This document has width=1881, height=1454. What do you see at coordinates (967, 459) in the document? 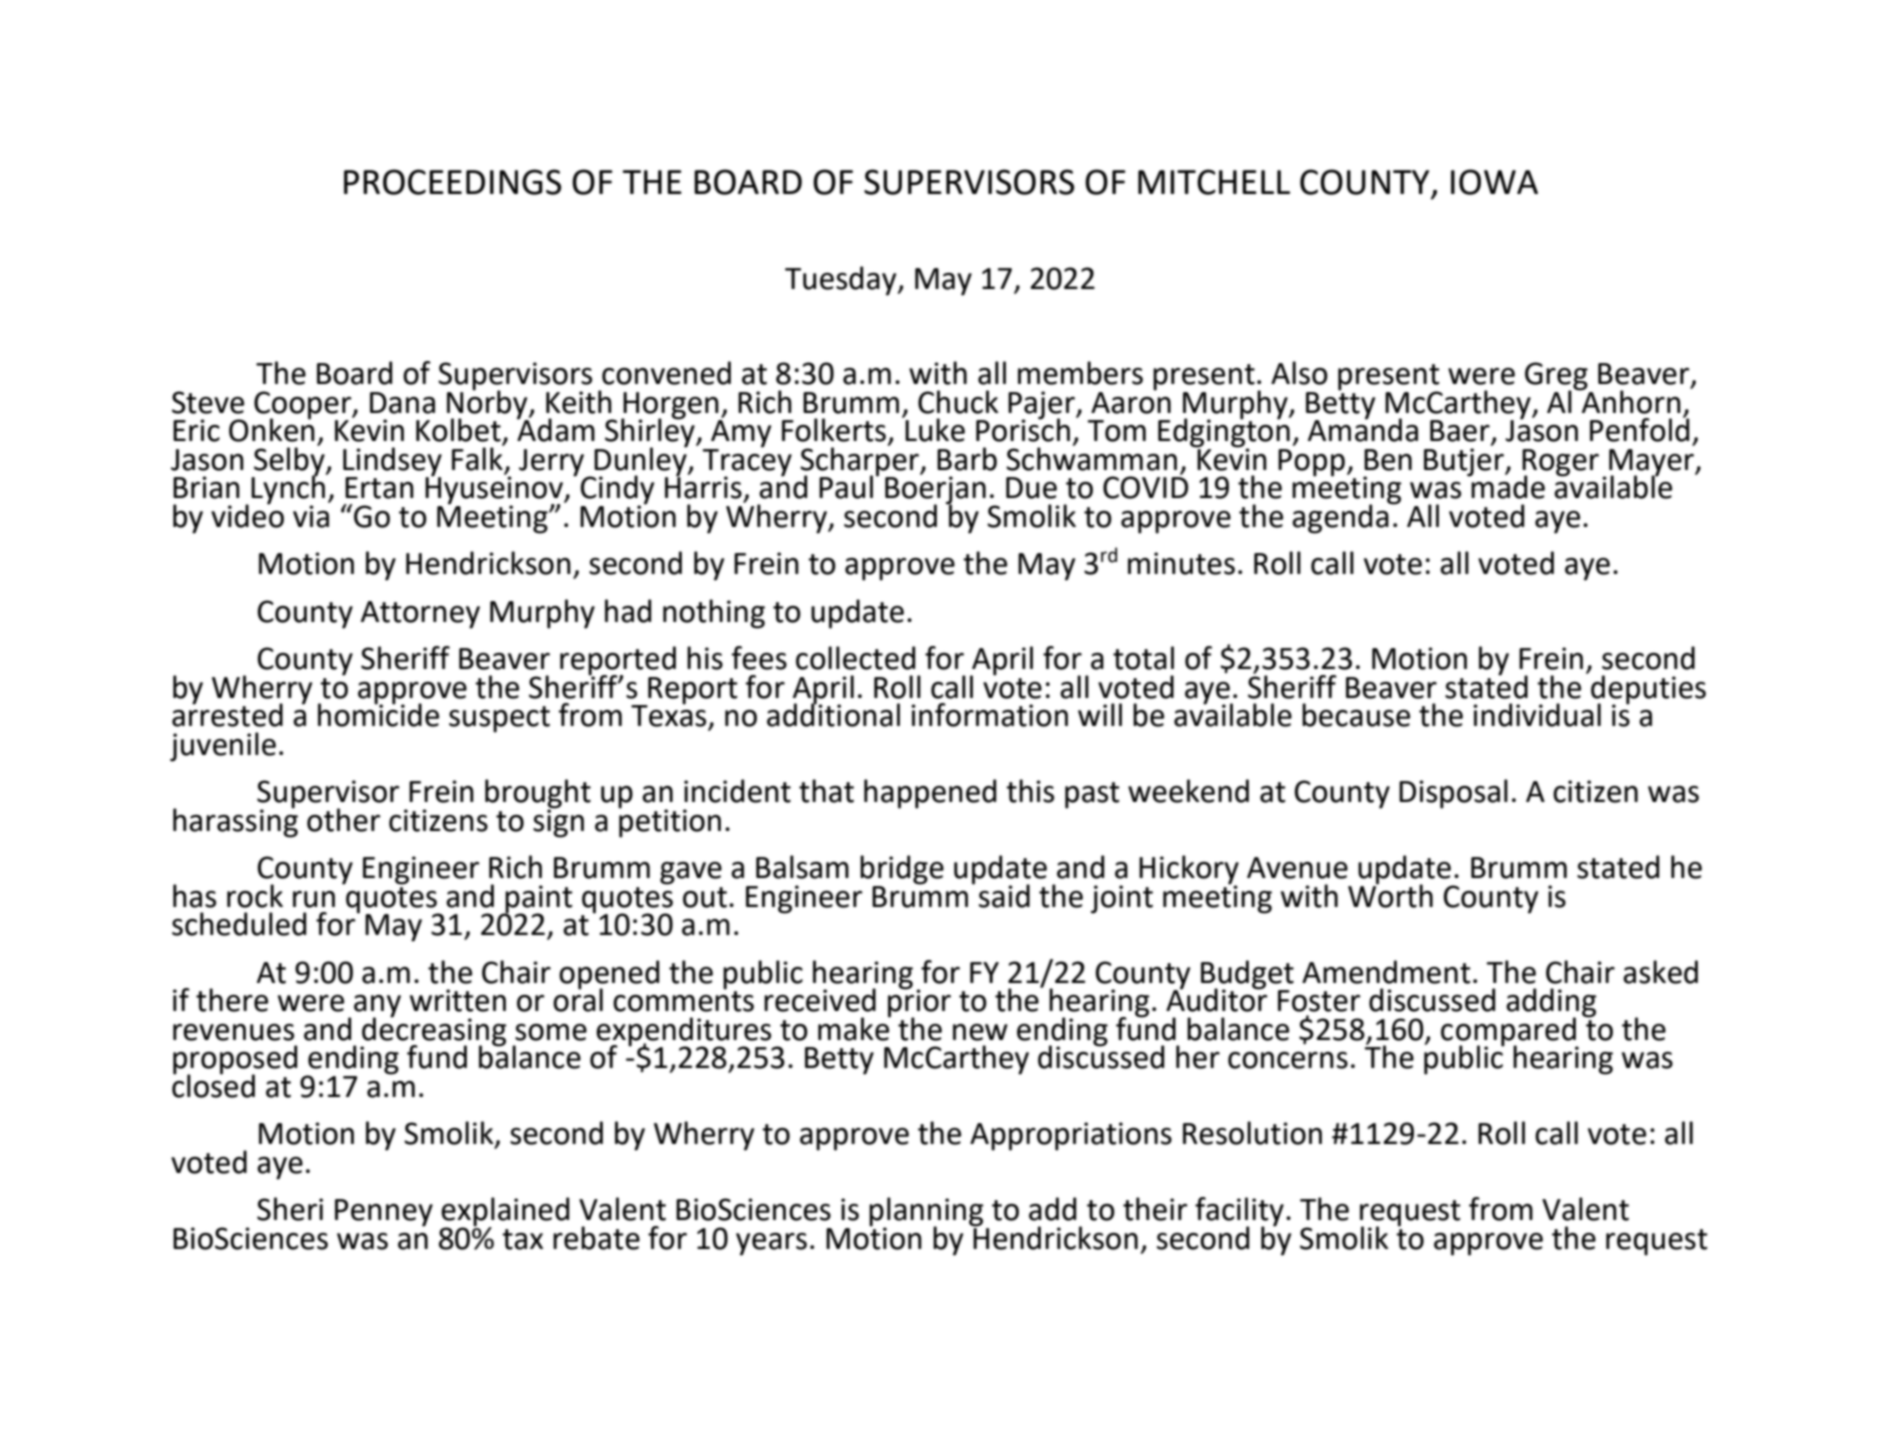
I see `Barb` at bounding box center [967, 459].
